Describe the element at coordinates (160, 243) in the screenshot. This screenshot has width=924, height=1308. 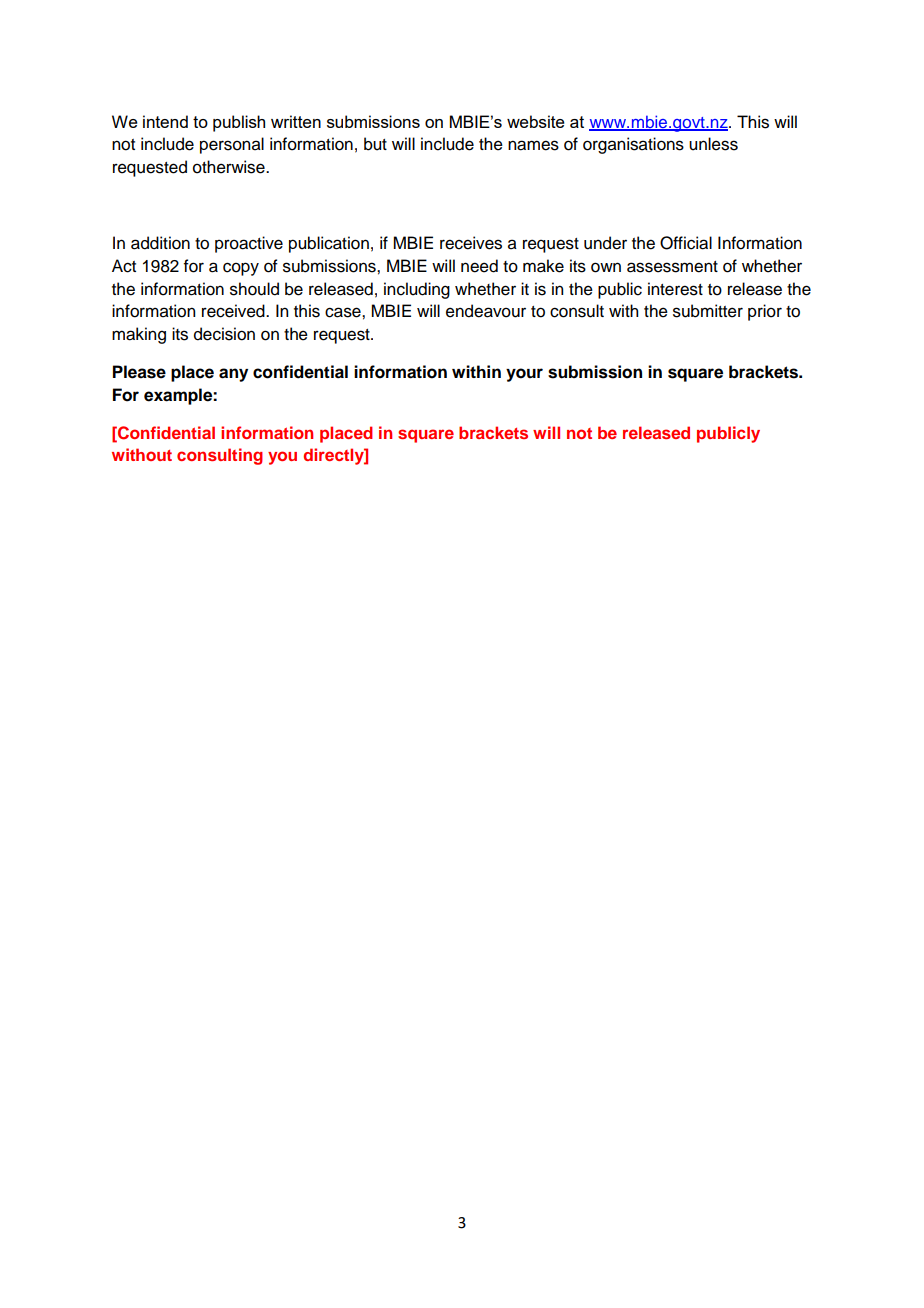
I see `addition` at that location.
